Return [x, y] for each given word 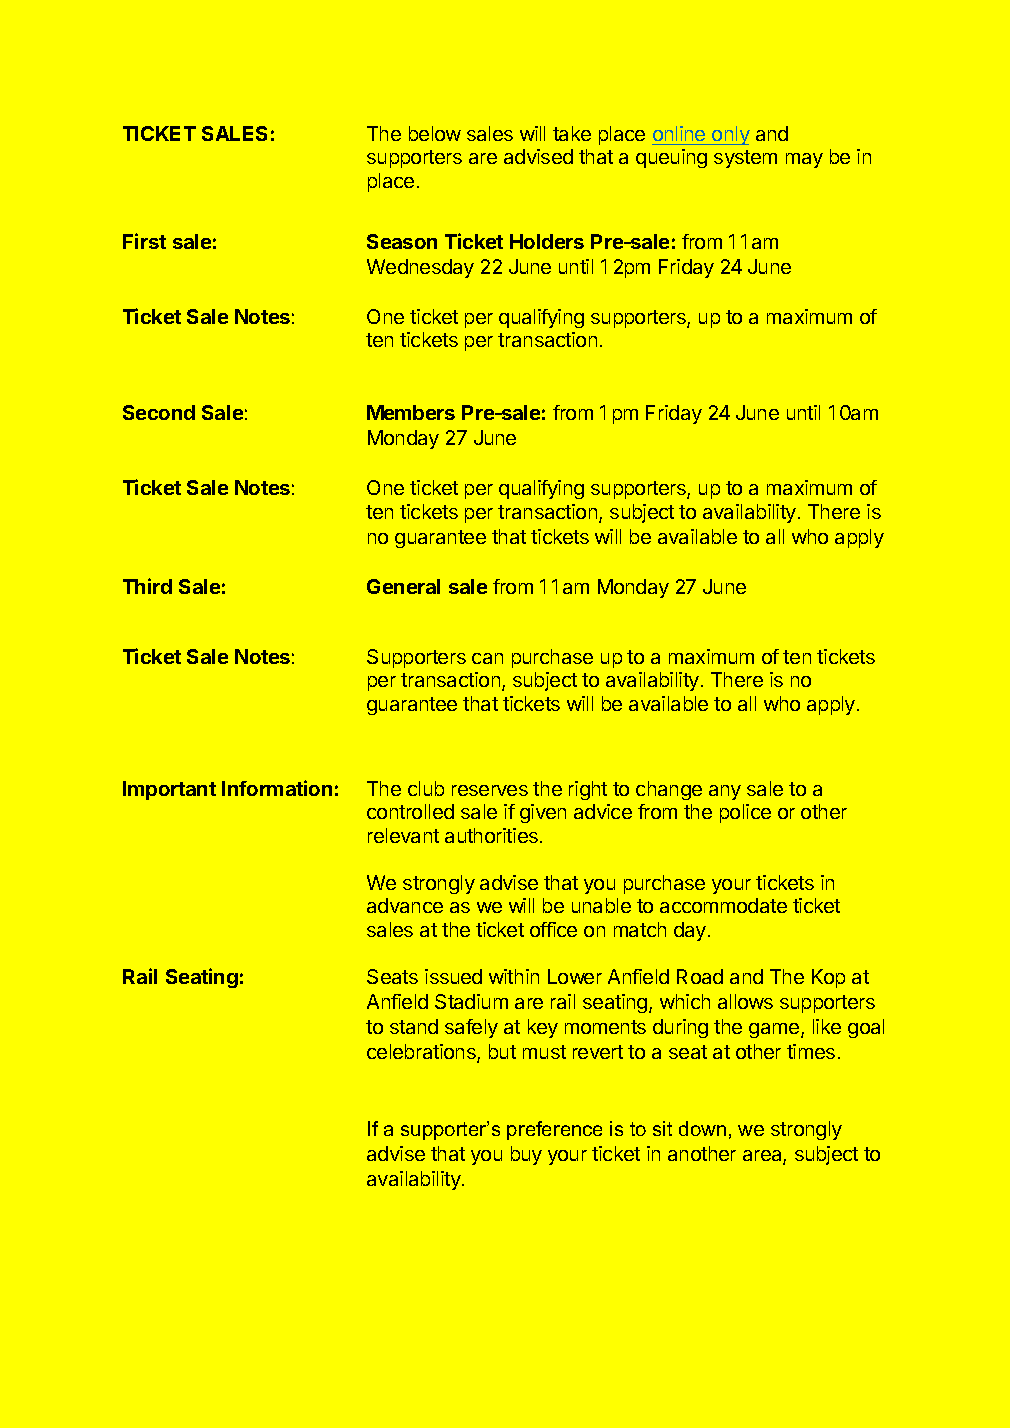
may [804, 160]
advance [405, 905]
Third [147, 586]
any [725, 792]
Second [159, 412]
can [487, 658]
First [144, 241]
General [403, 586]
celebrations [422, 1053]
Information [277, 788]
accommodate [723, 905]
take [572, 133]
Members [411, 412]
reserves [490, 790]
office [553, 929]
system [745, 159]
